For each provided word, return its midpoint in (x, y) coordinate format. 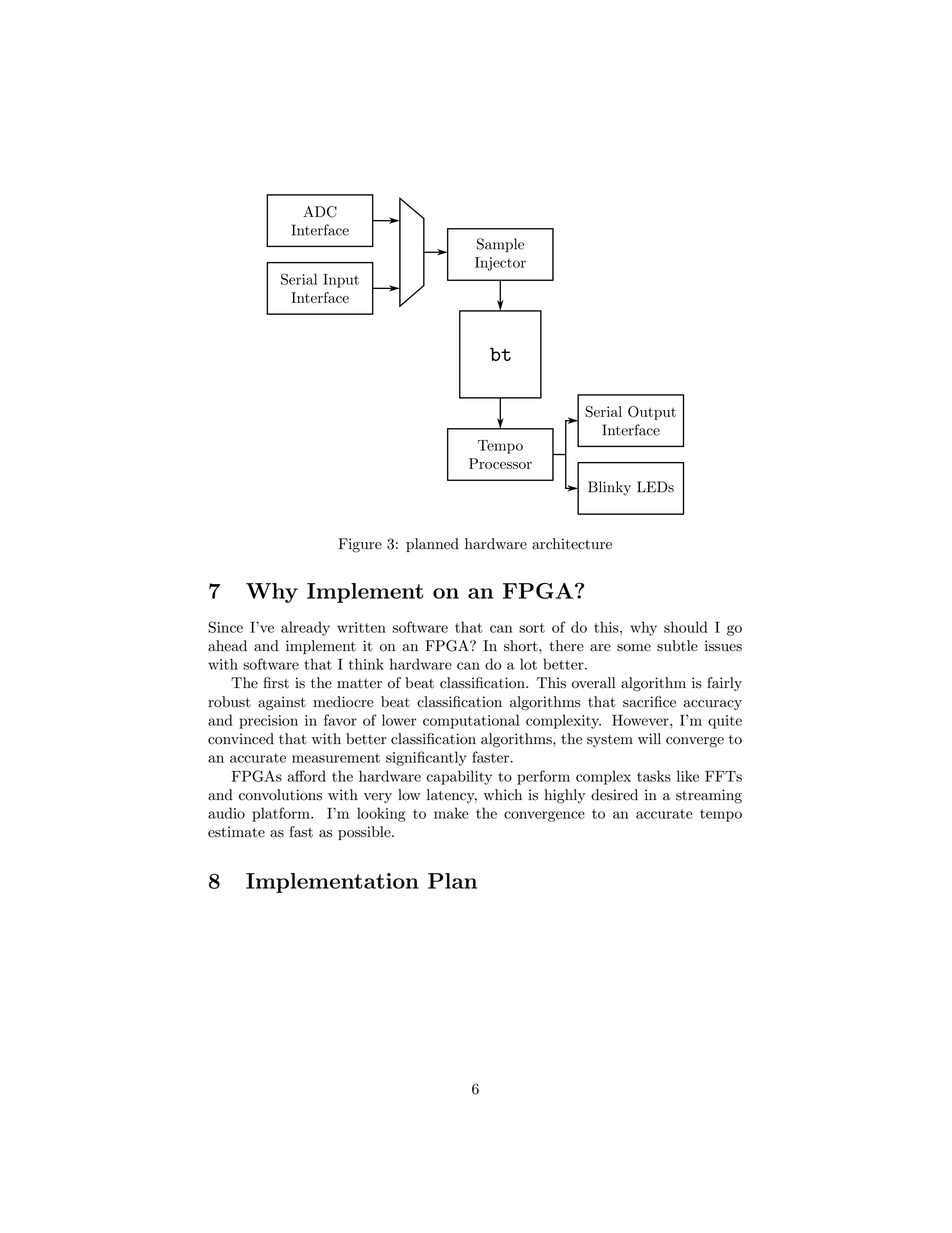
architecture (572, 544)
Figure (360, 545)
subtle (677, 646)
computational (471, 721)
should (686, 627)
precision (268, 722)
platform (282, 814)
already (305, 628)
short (522, 646)
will (649, 738)
